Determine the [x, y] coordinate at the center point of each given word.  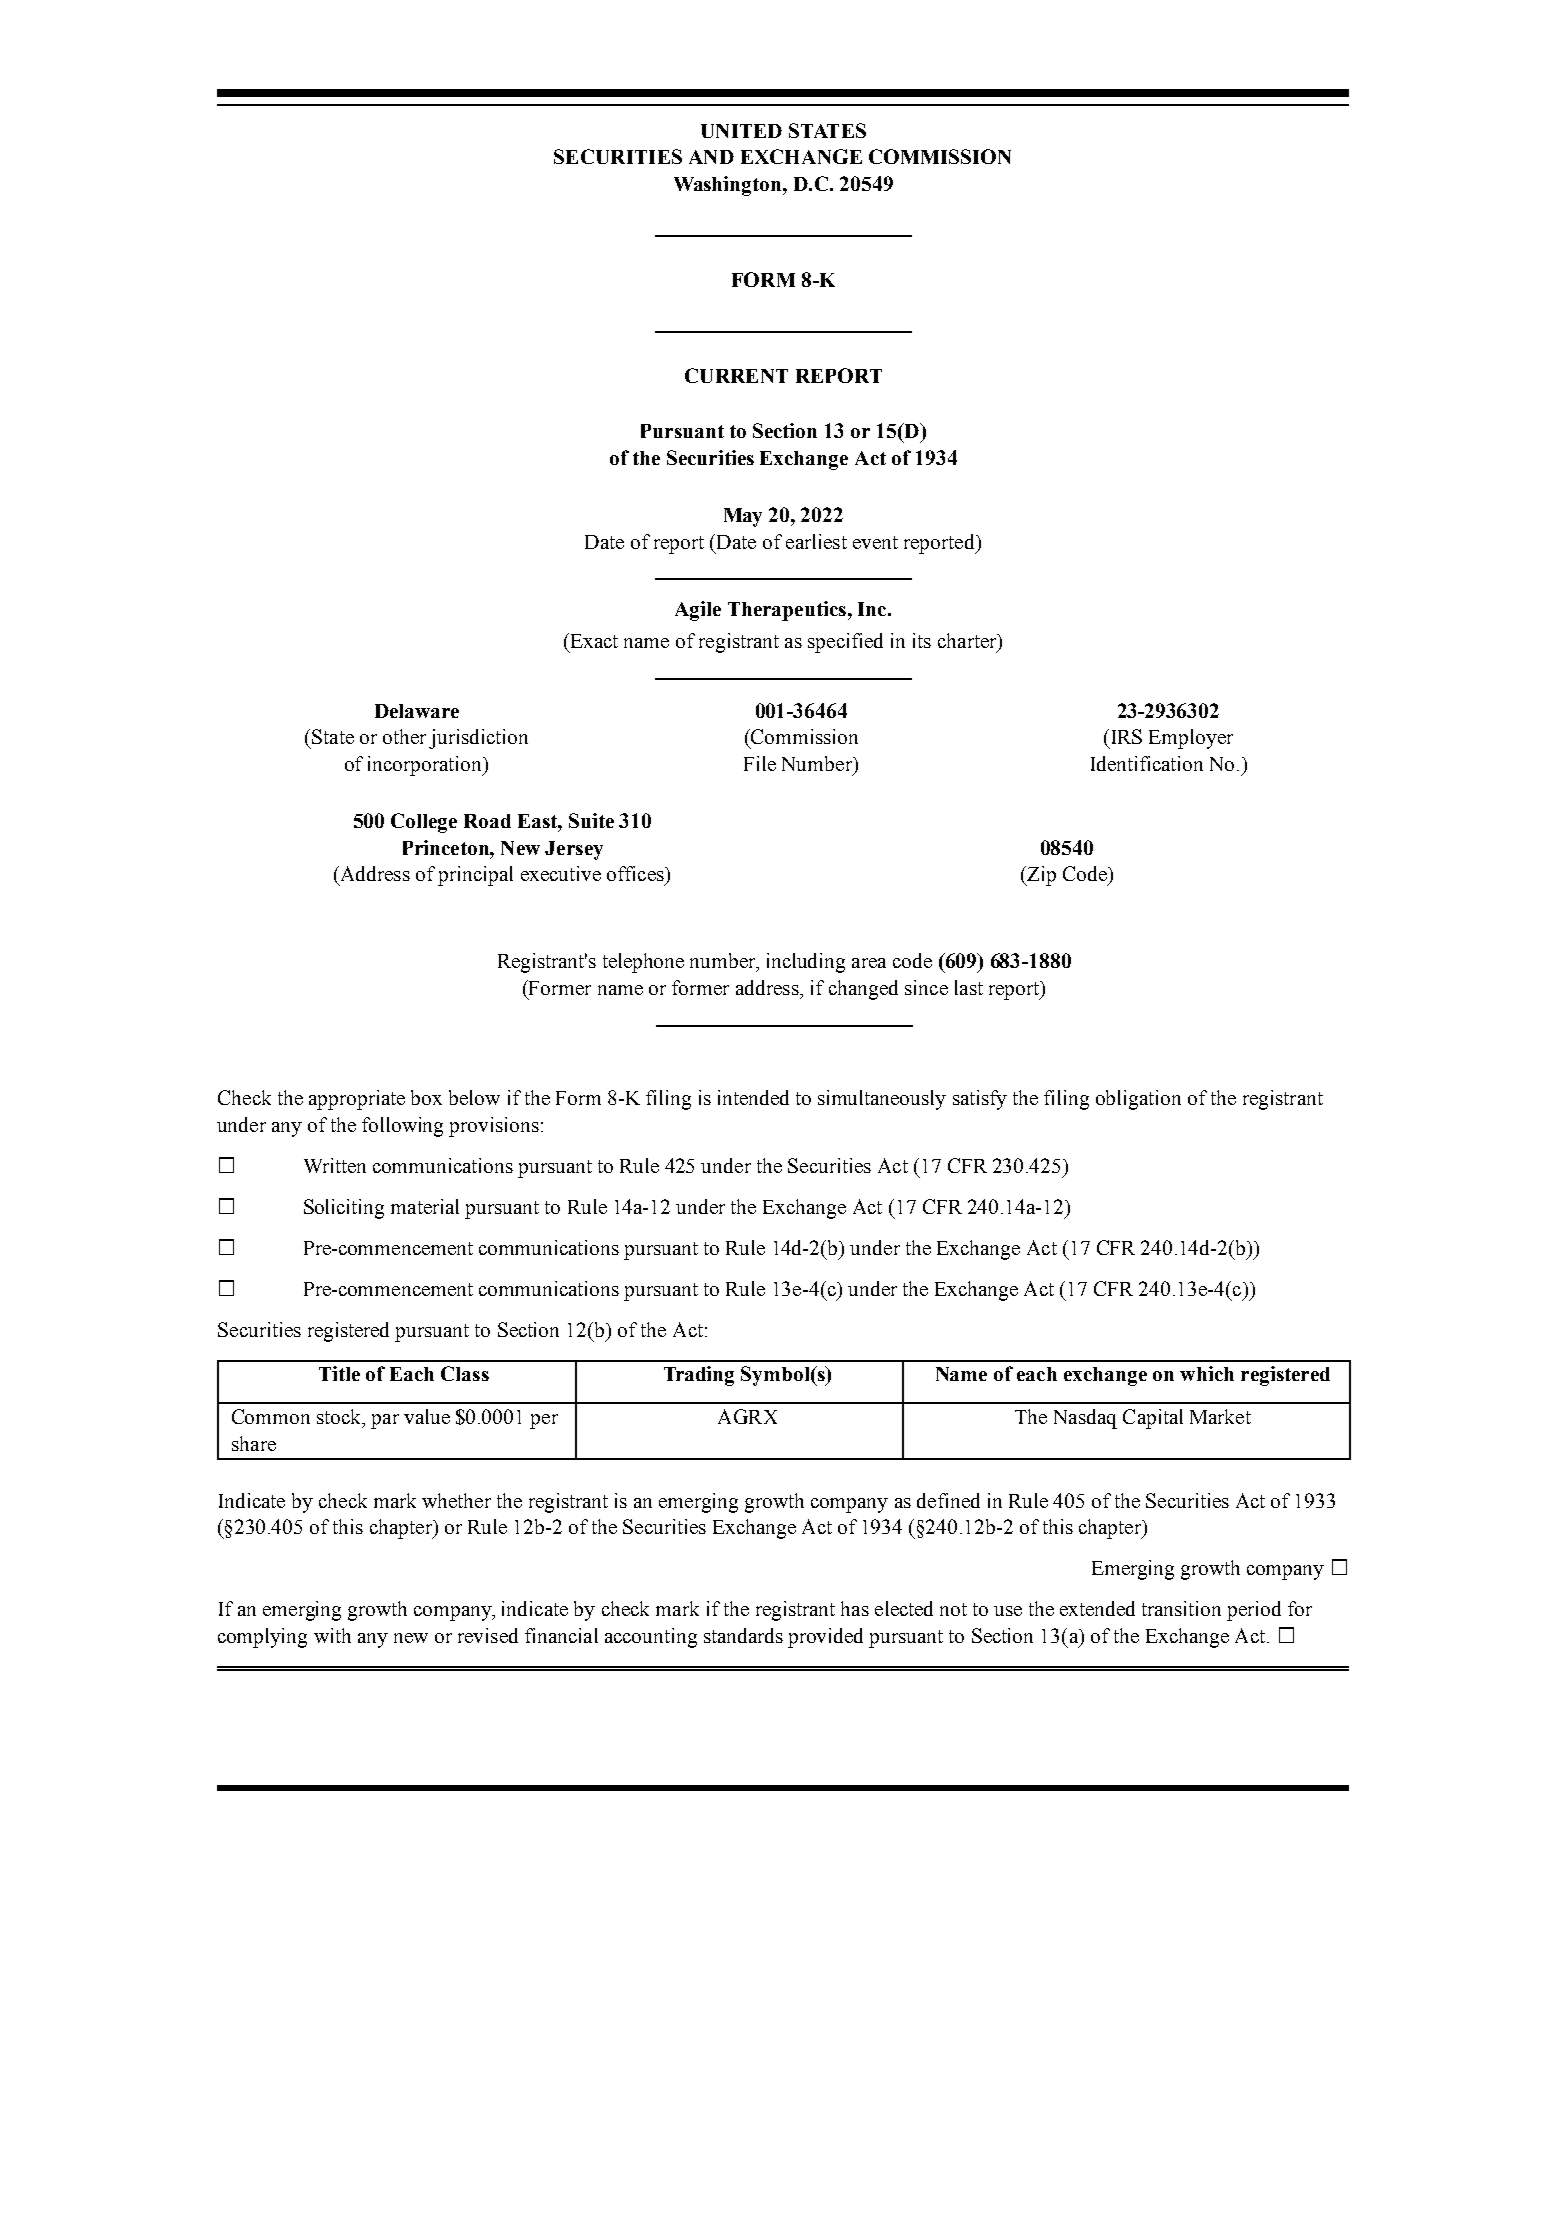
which [1207, 1373]
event [875, 542]
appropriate [357, 1100]
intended [753, 1097]
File [760, 763]
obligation [1138, 1100]
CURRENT [736, 375]
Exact [593, 640]
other [404, 736]
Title [339, 1373]
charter [968, 642]
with [332, 1635]
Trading [699, 1376]
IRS [1127, 736]
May [743, 517]
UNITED [741, 131]
